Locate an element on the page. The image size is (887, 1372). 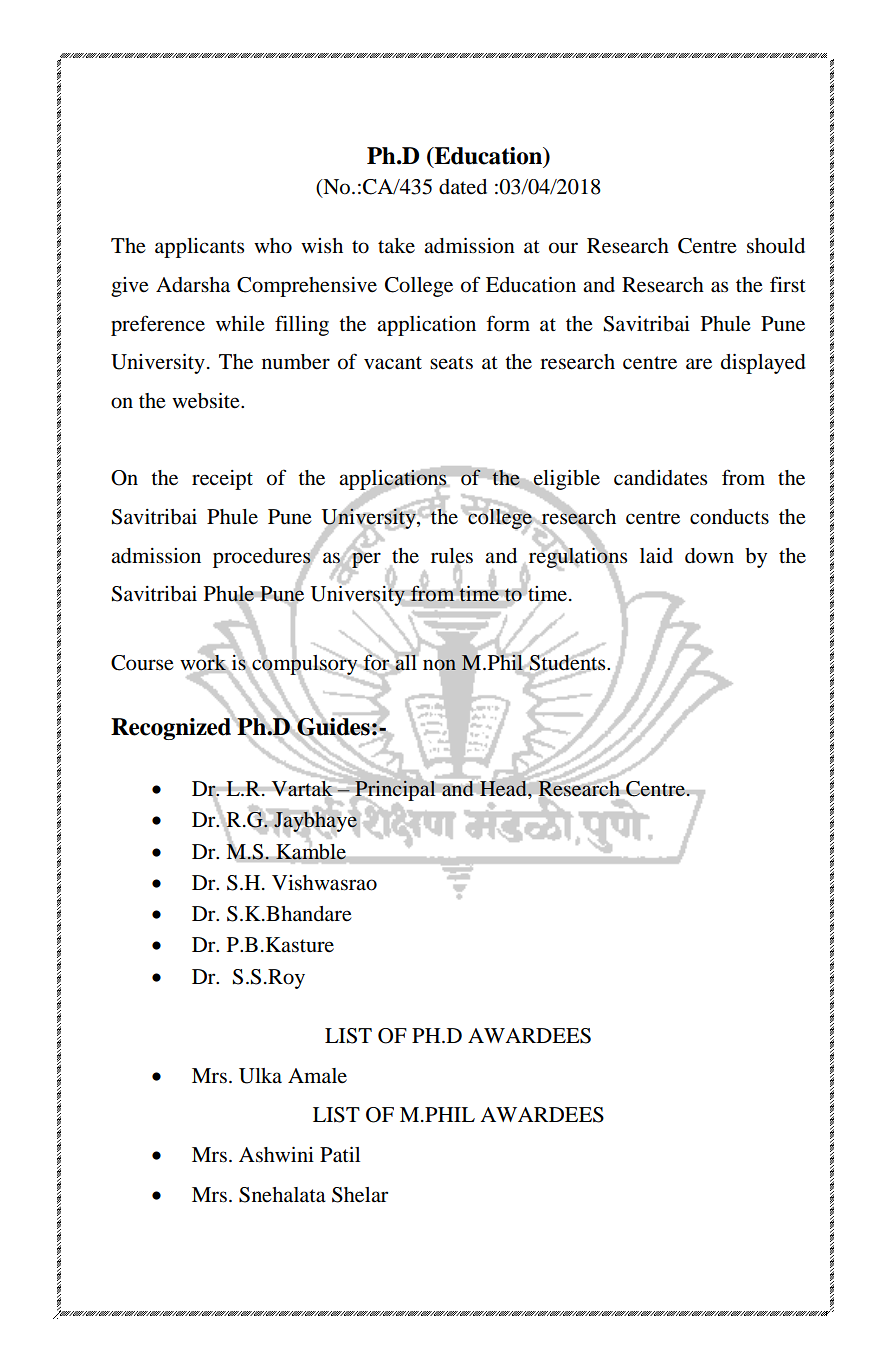
applicants is located at coordinates (199, 248).
